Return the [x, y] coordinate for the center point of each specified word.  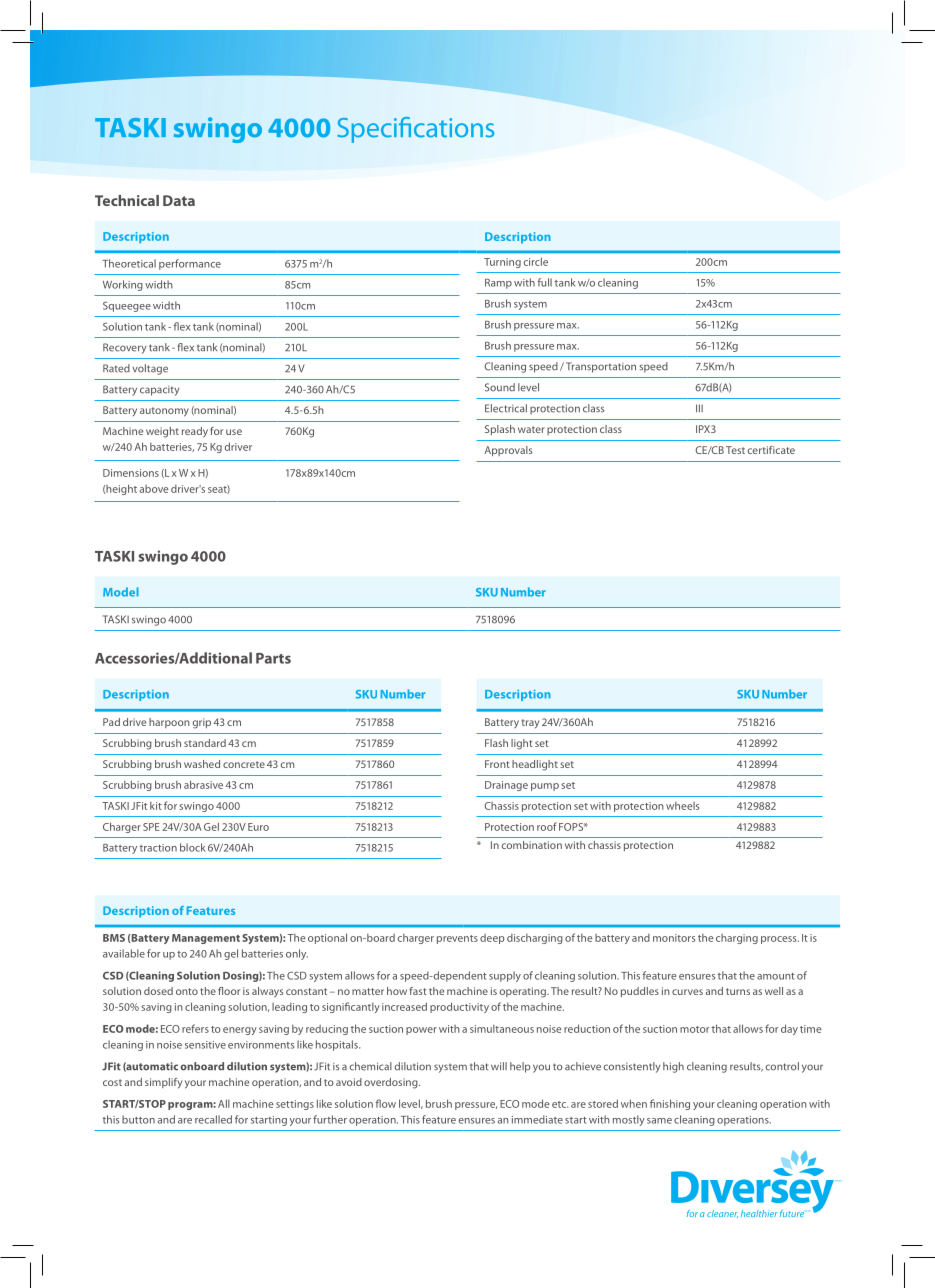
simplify [163, 1083]
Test [735, 450]
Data [179, 200]
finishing [670, 1104]
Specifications [415, 130]
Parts [273, 658]
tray [530, 723]
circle [536, 261]
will [499, 1066]
